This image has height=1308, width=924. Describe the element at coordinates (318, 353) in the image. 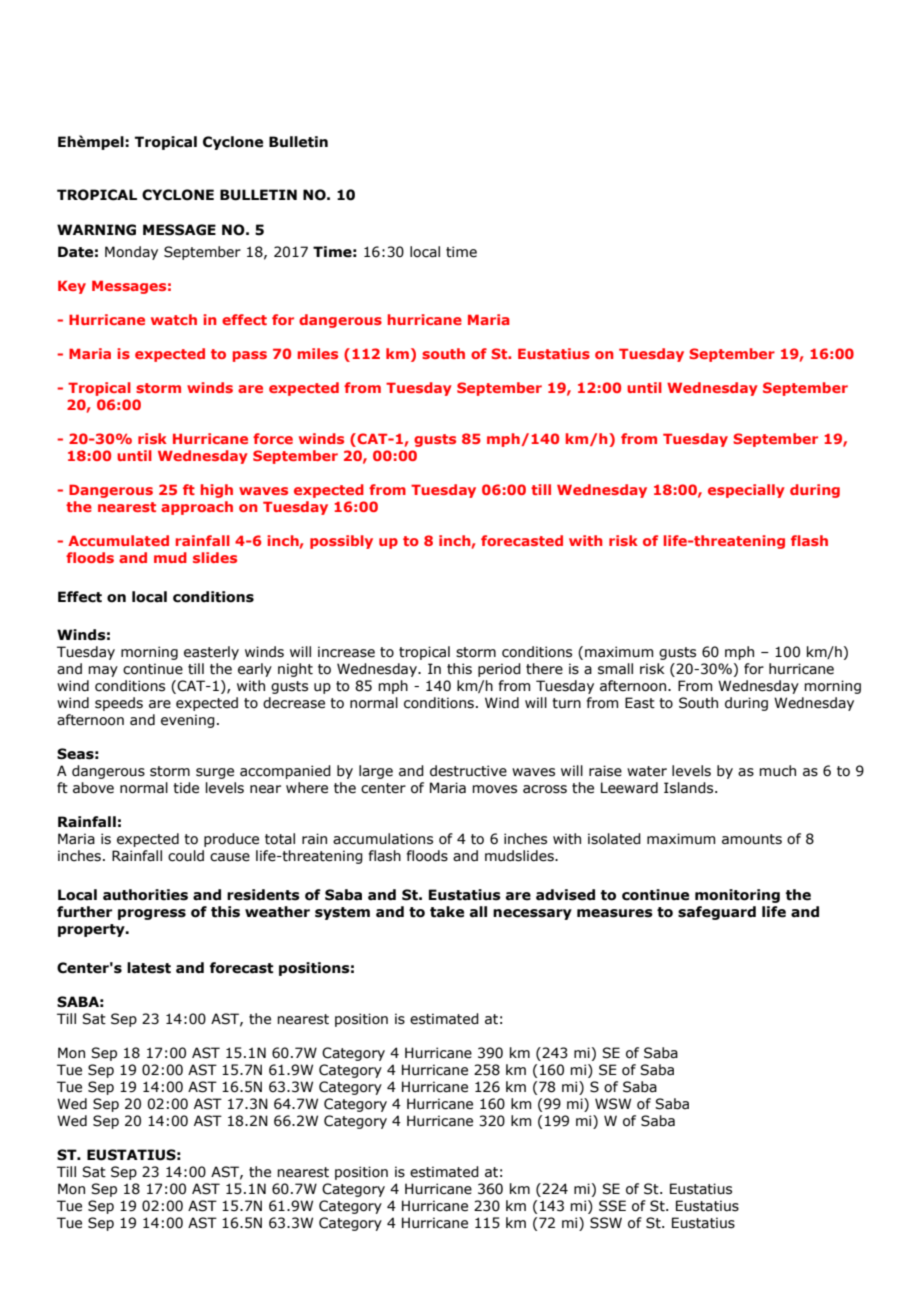

I see `miles` at that location.
